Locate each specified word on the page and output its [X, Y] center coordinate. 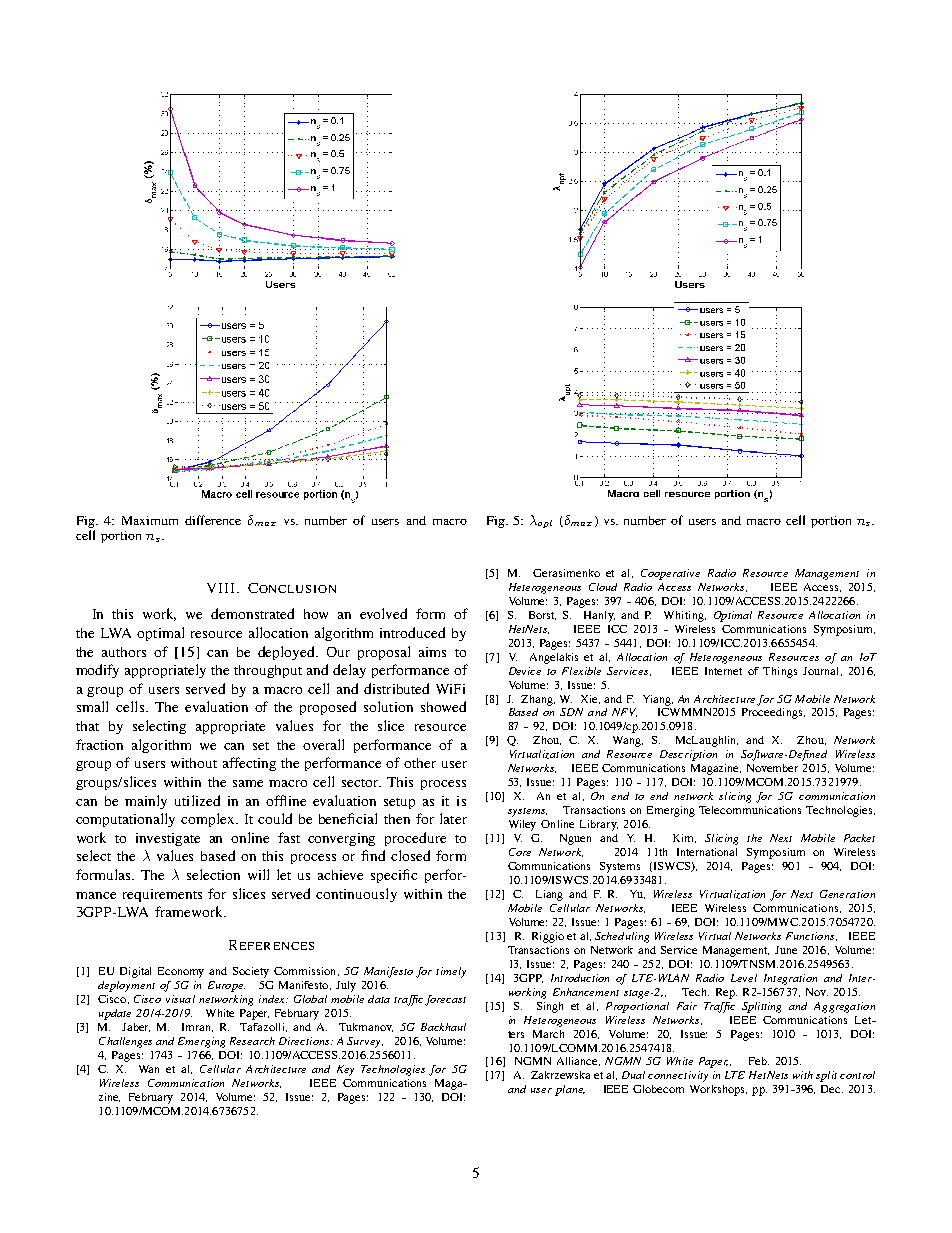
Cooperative [670, 574]
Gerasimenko [566, 573]
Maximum [150, 520]
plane [570, 1090]
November [772, 768]
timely [451, 972]
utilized [197, 800]
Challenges [125, 1042]
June [786, 950]
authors [124, 652]
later [453, 818]
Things [780, 672]
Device [525, 671]
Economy [181, 972]
